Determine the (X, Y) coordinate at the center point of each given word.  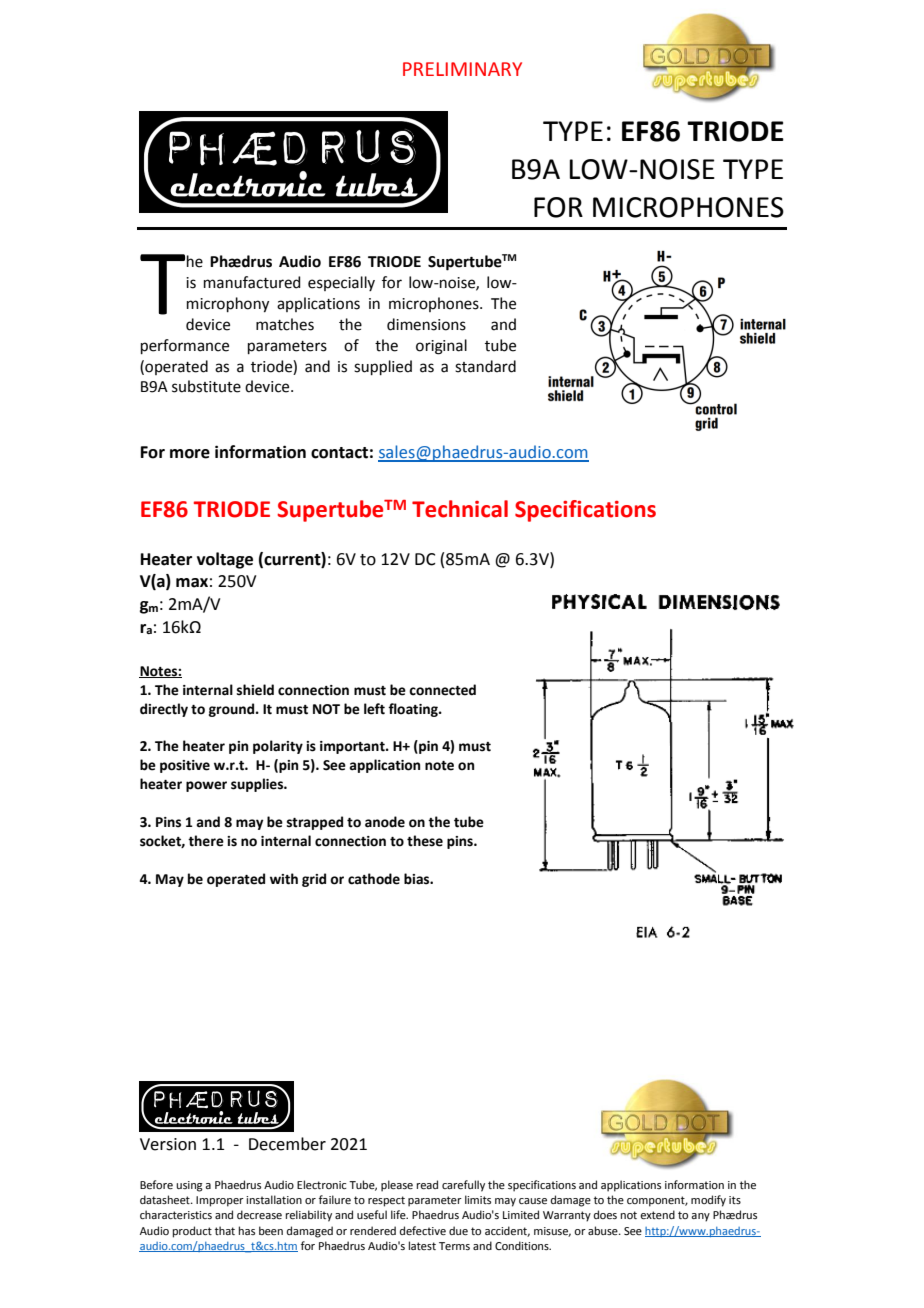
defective (423, 1230)
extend (657, 1214)
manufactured (252, 282)
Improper (220, 1201)
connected (442, 690)
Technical (460, 509)
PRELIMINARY (462, 69)
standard (485, 366)
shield (255, 690)
